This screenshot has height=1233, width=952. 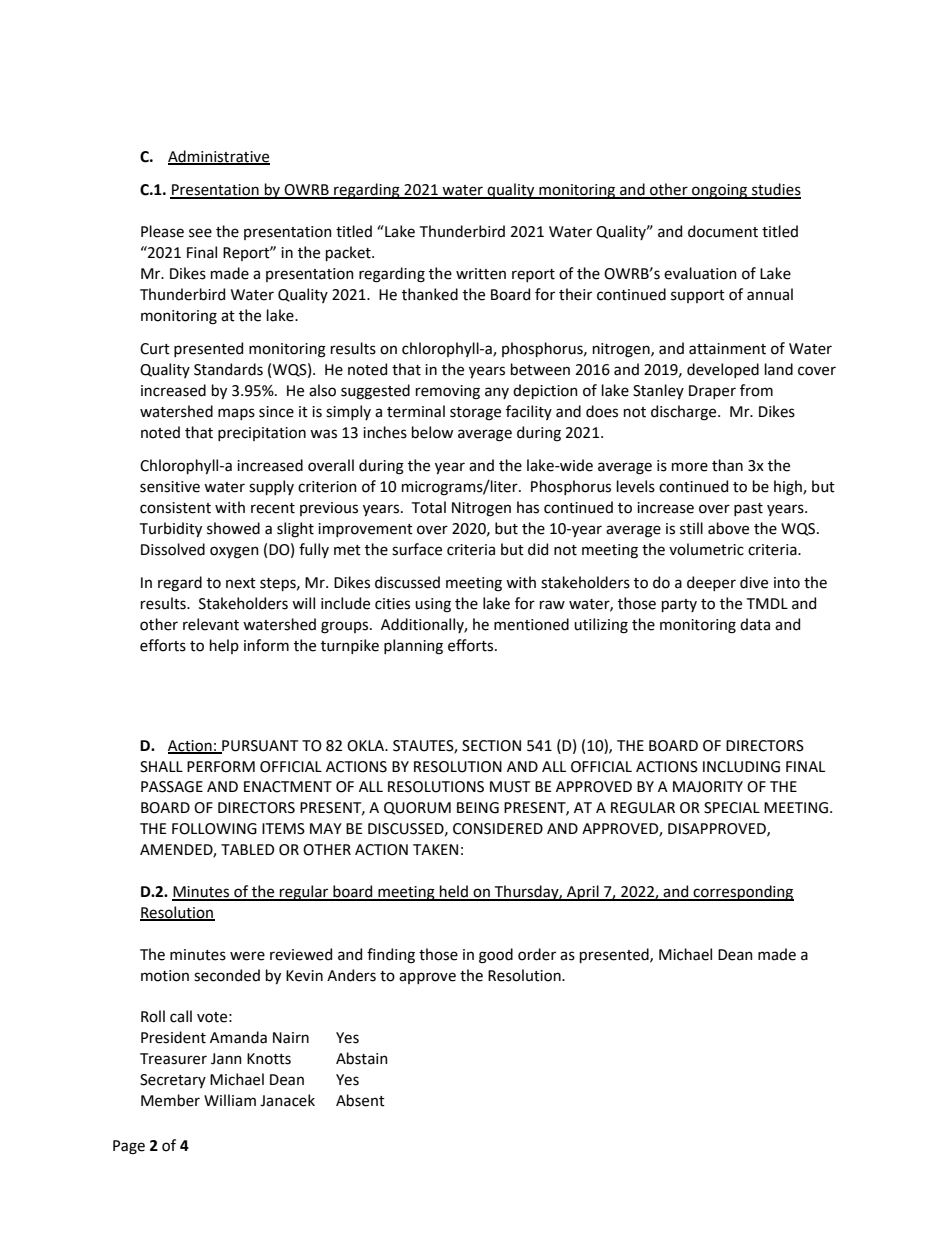 What do you see at coordinates (429, 507) in the screenshot?
I see `Total` at bounding box center [429, 507].
